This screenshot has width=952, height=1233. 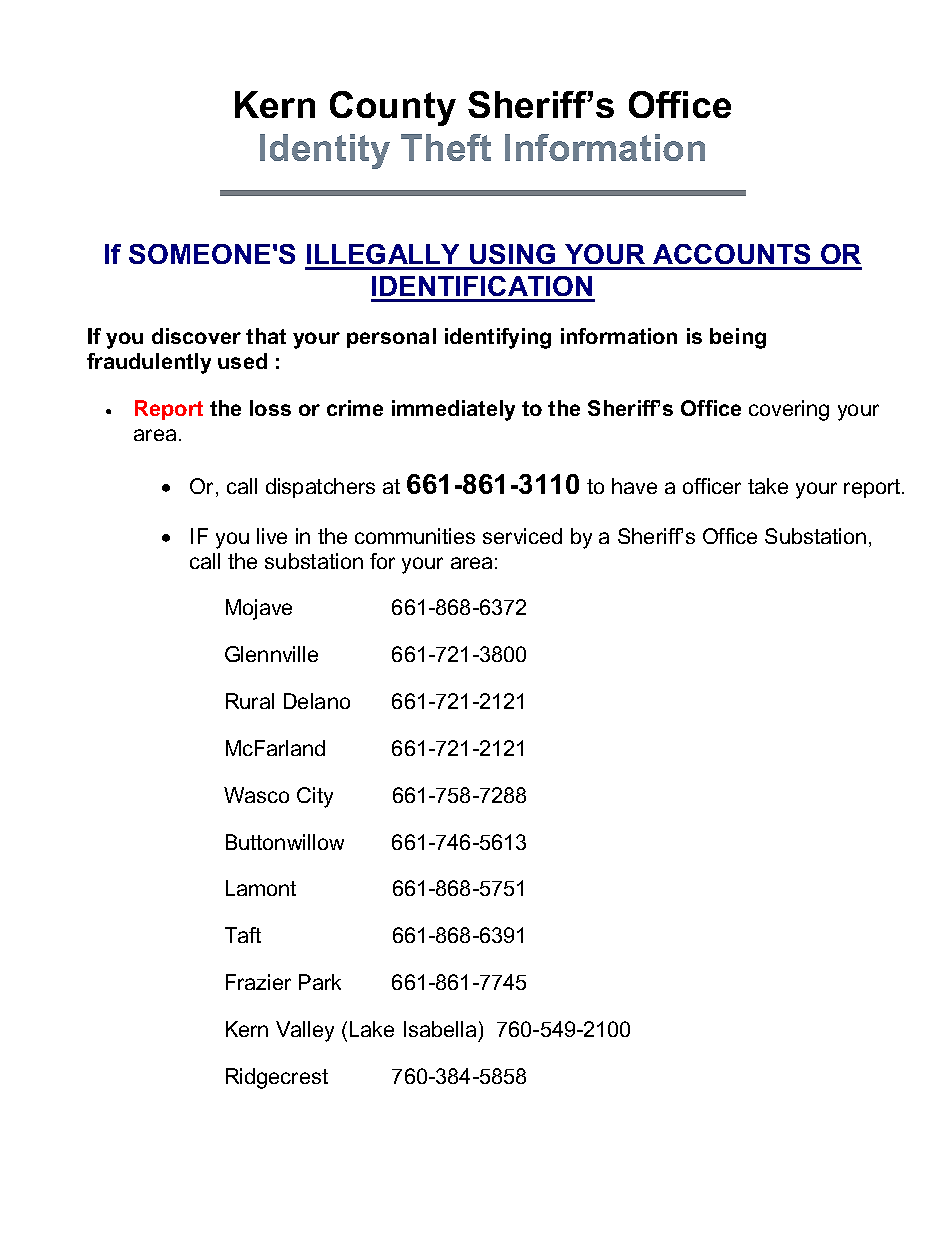 I want to click on loss, so click(x=270, y=408).
